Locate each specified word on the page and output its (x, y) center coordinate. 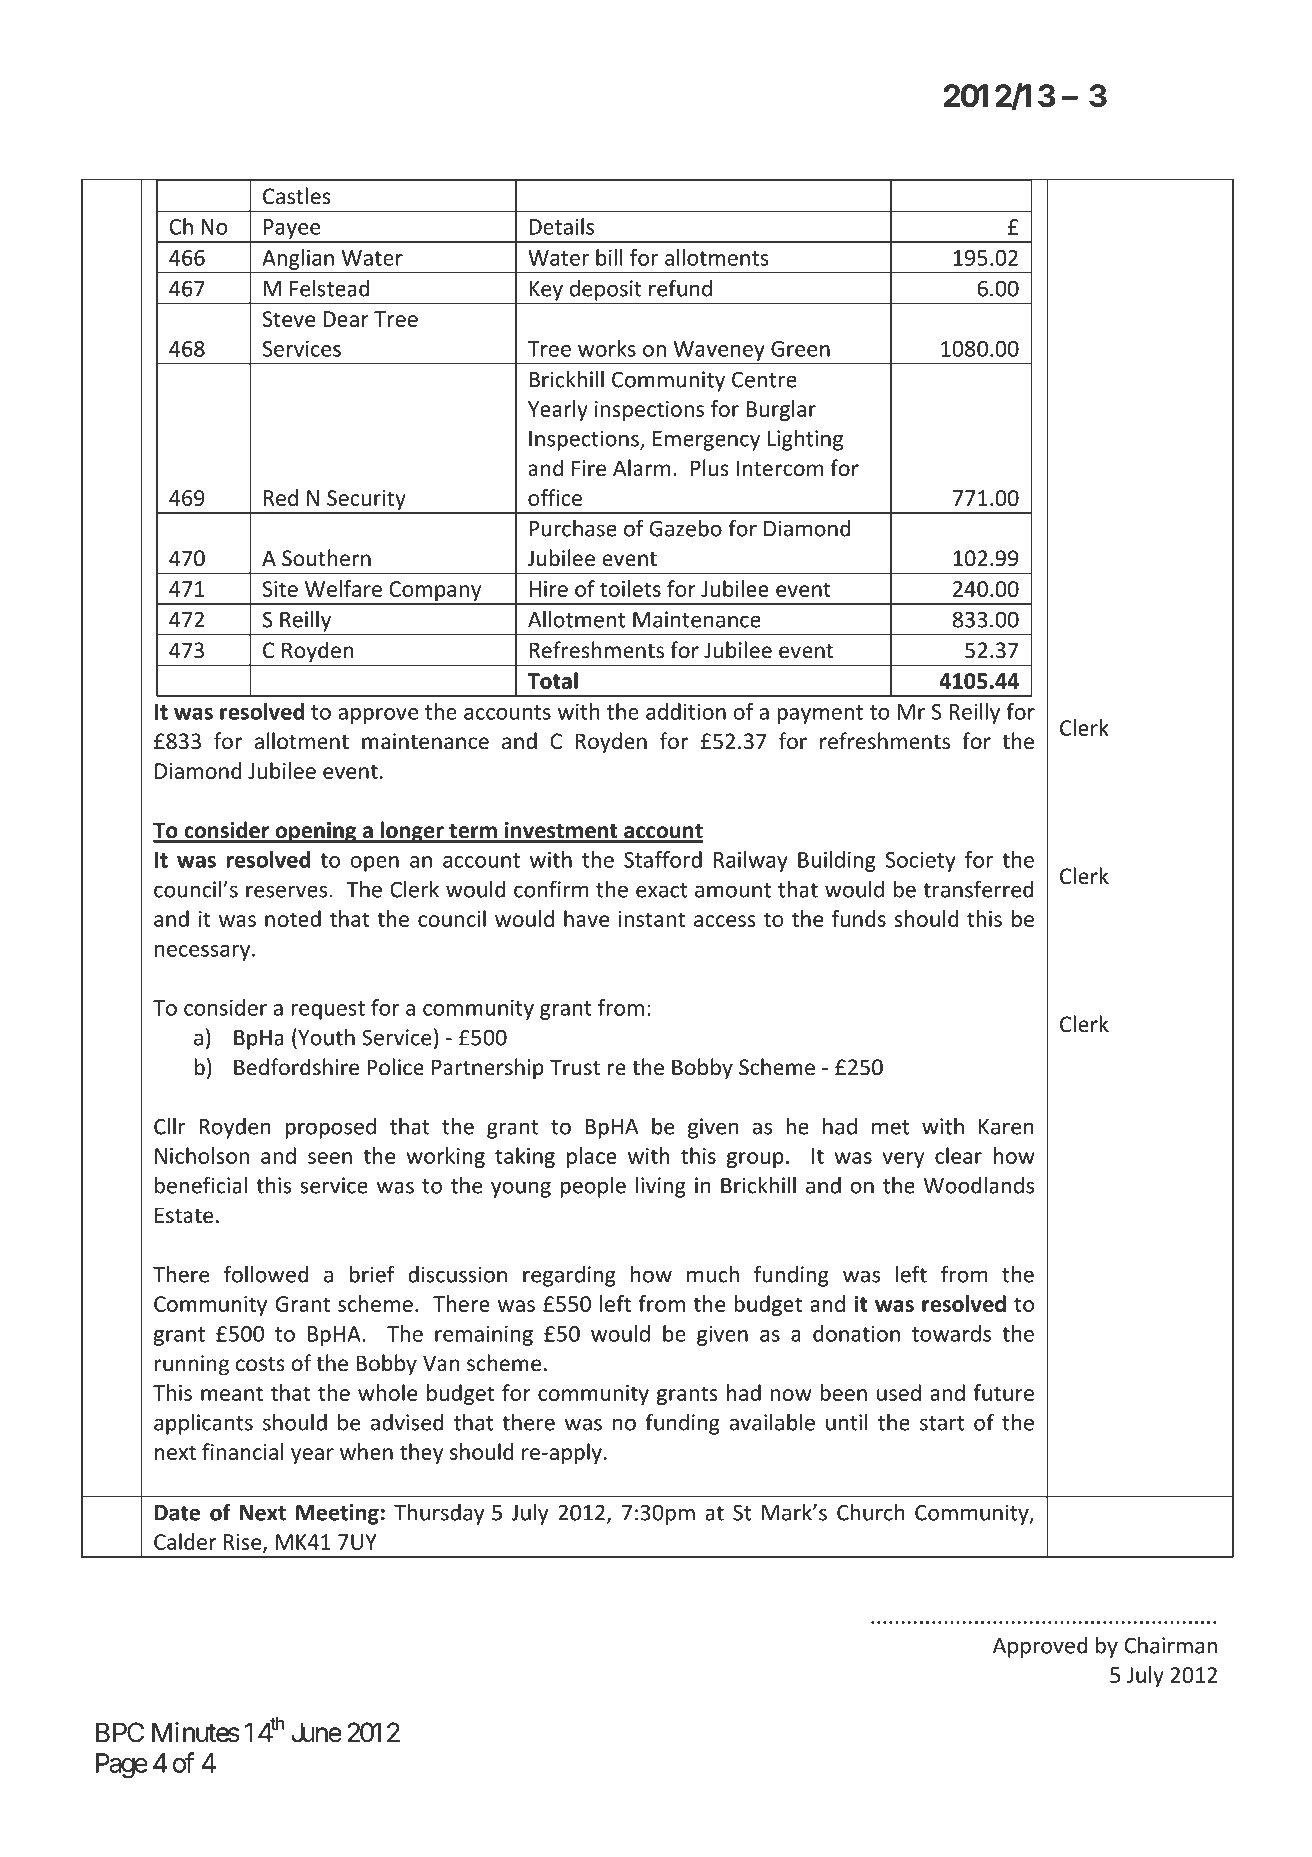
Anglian (298, 259)
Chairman (1171, 1645)
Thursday (439, 1514)
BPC (120, 1732)
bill (609, 257)
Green (800, 349)
